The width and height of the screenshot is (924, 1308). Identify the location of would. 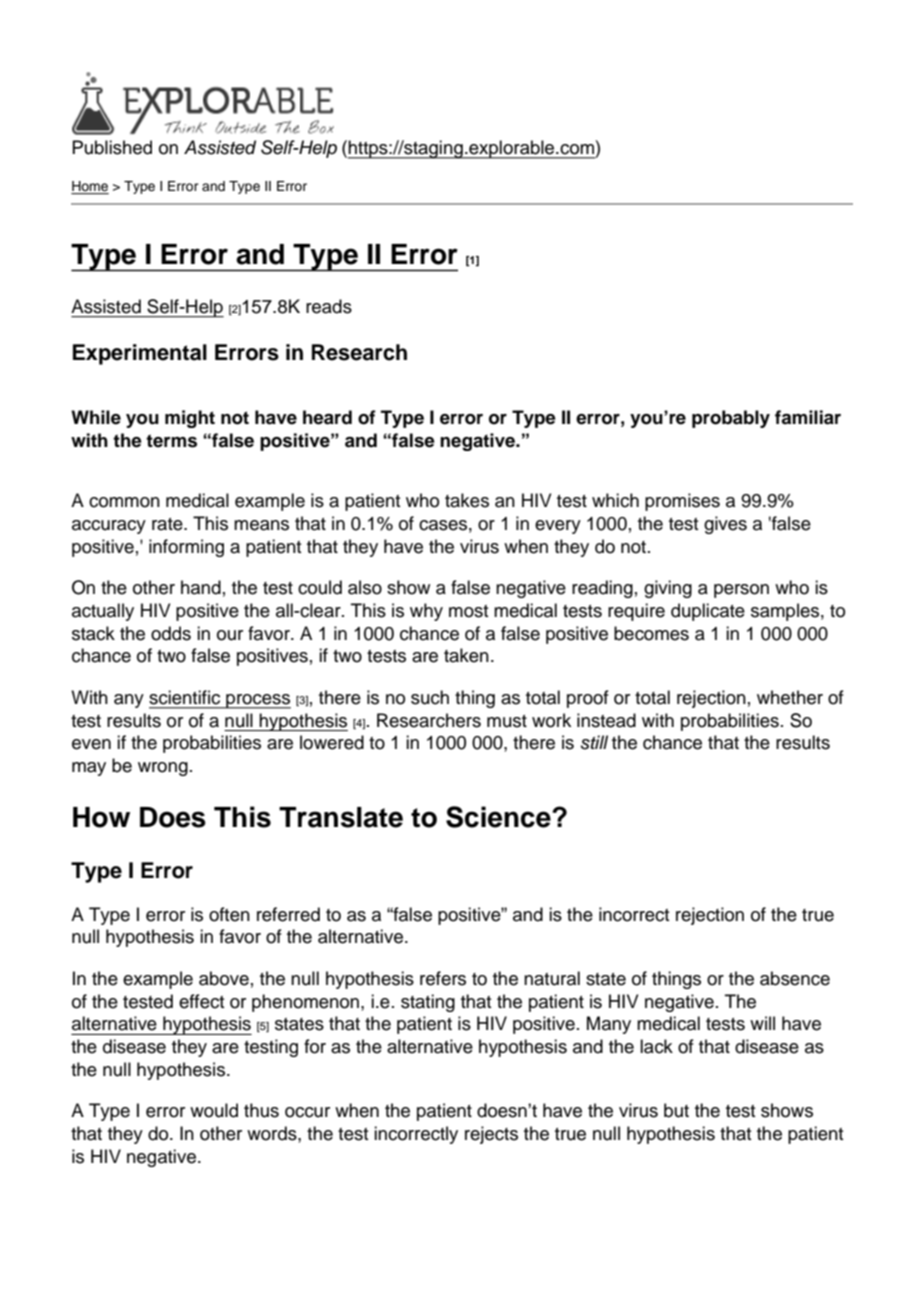
(214, 1110).
